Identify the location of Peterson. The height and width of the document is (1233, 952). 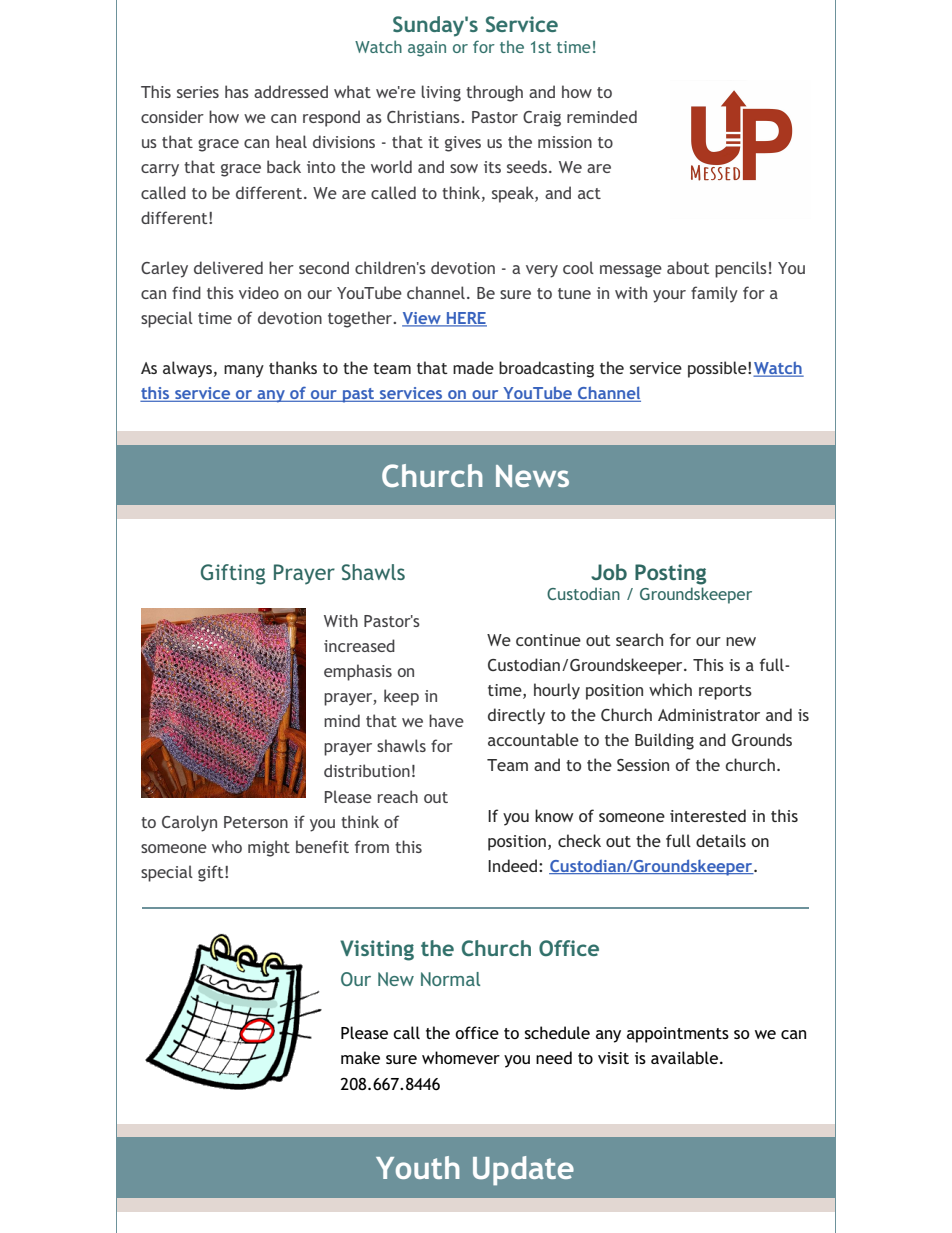
(256, 822).
